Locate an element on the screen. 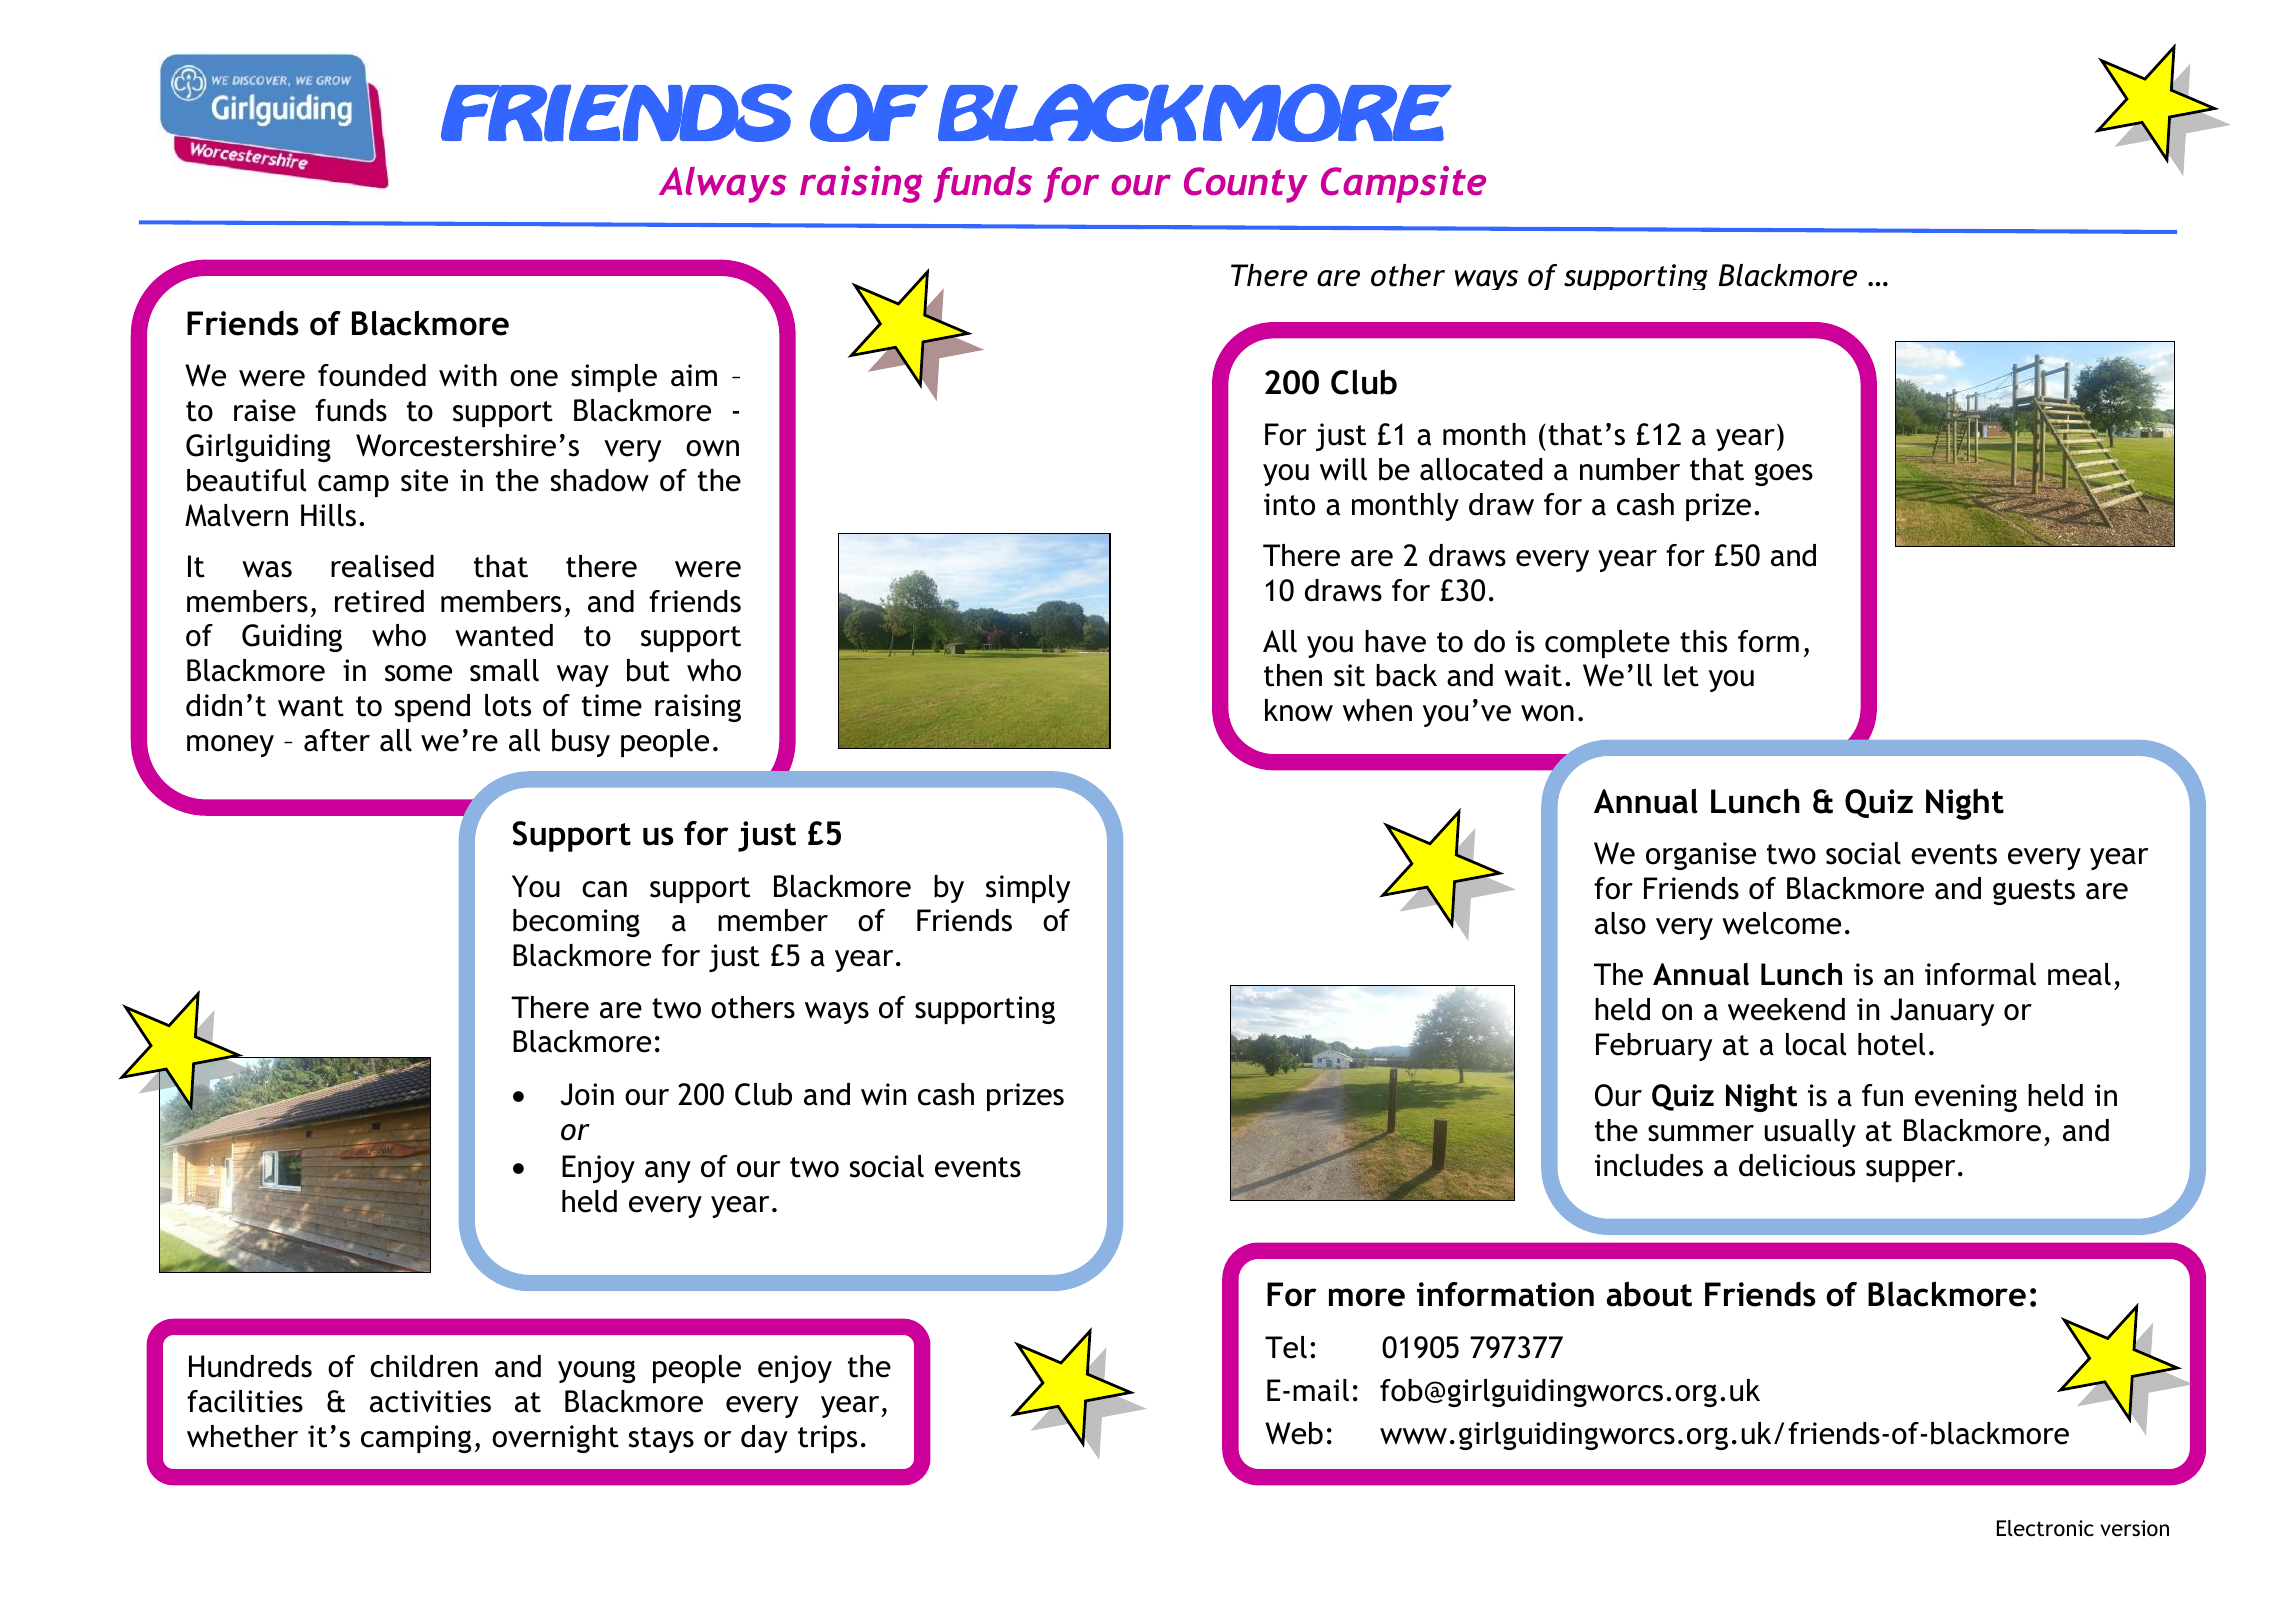 This screenshot has height=1622, width=2293. with is located at coordinates (468, 375).
